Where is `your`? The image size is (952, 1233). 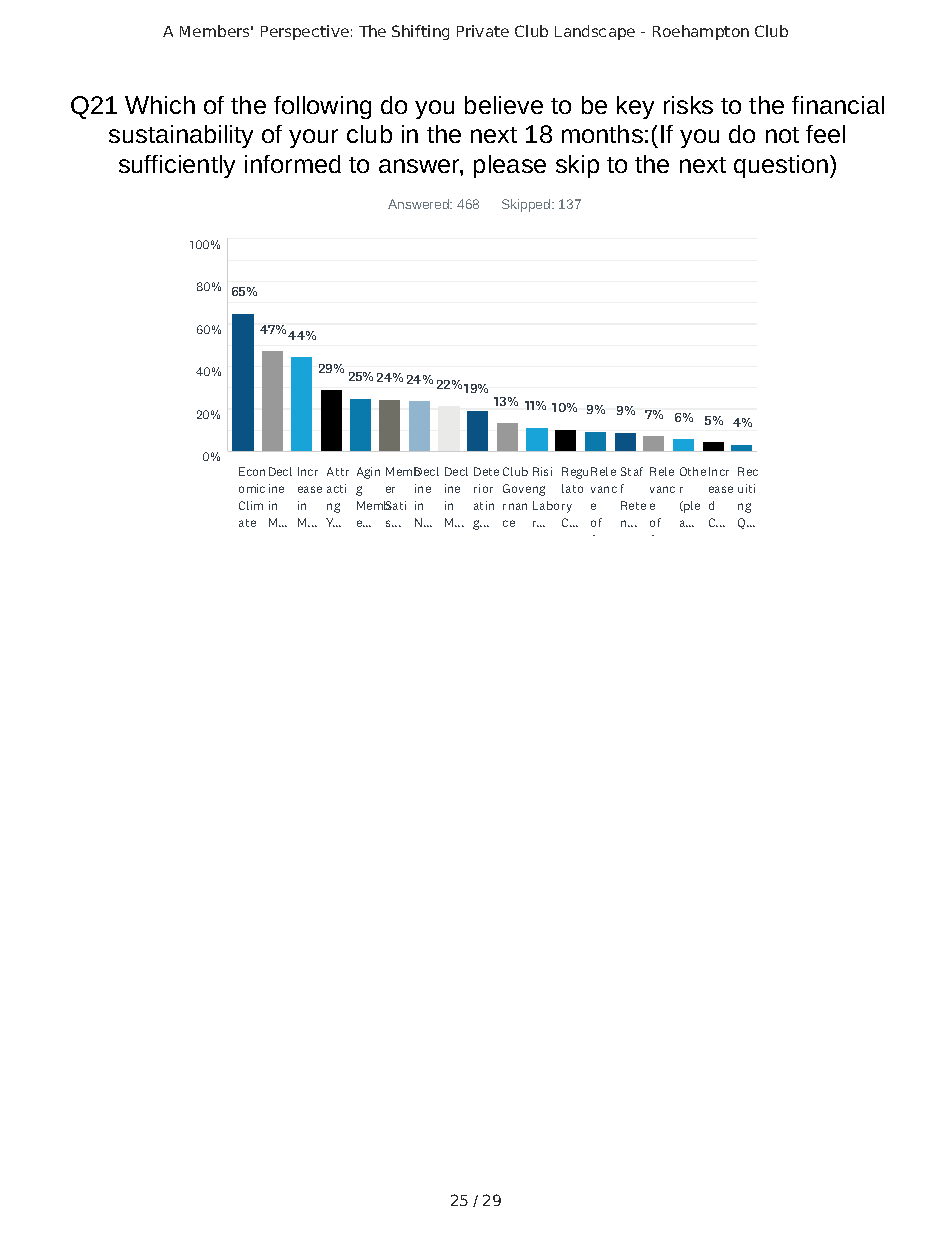 your is located at coordinates (313, 138).
